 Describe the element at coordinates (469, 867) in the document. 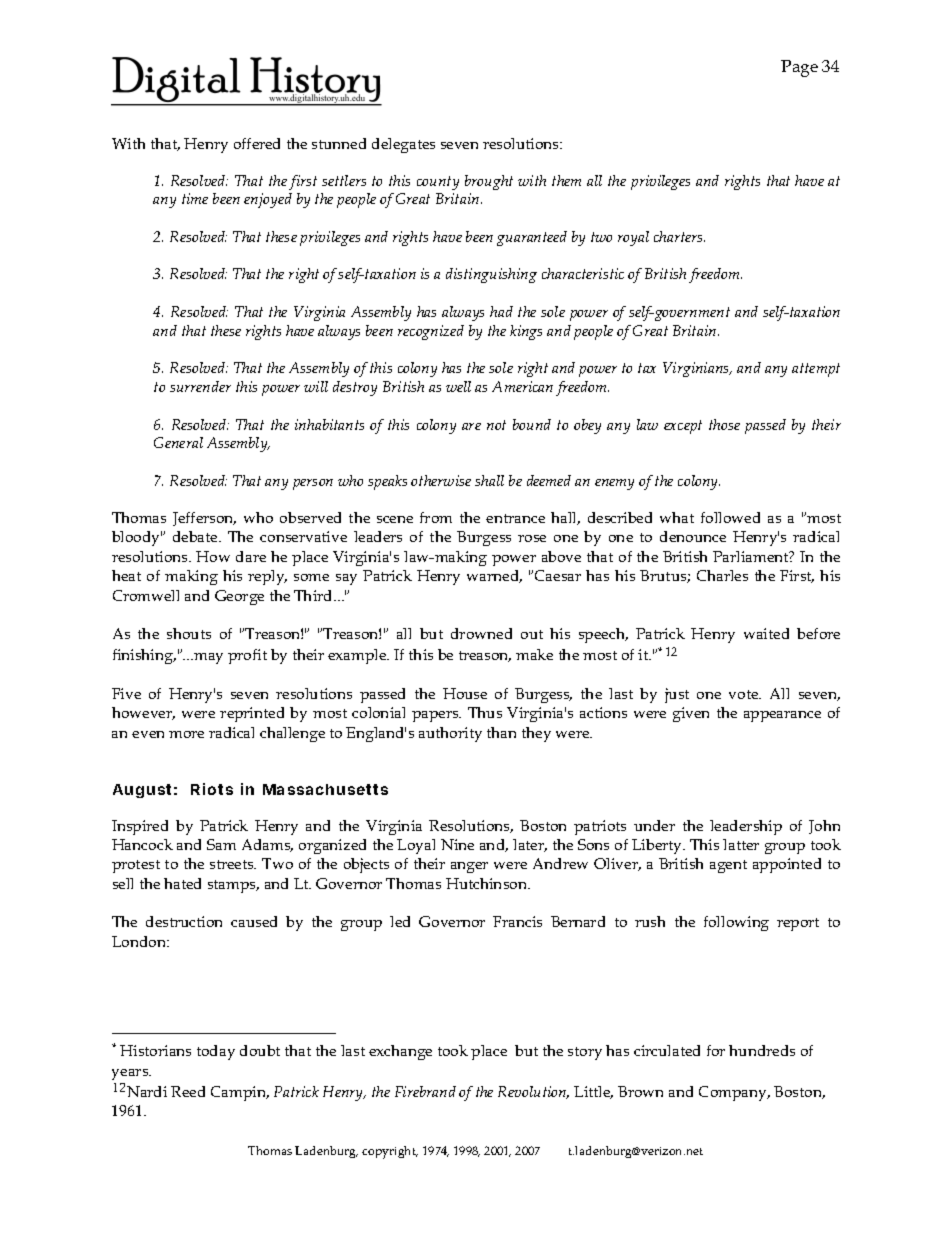

I see `anger` at that location.
